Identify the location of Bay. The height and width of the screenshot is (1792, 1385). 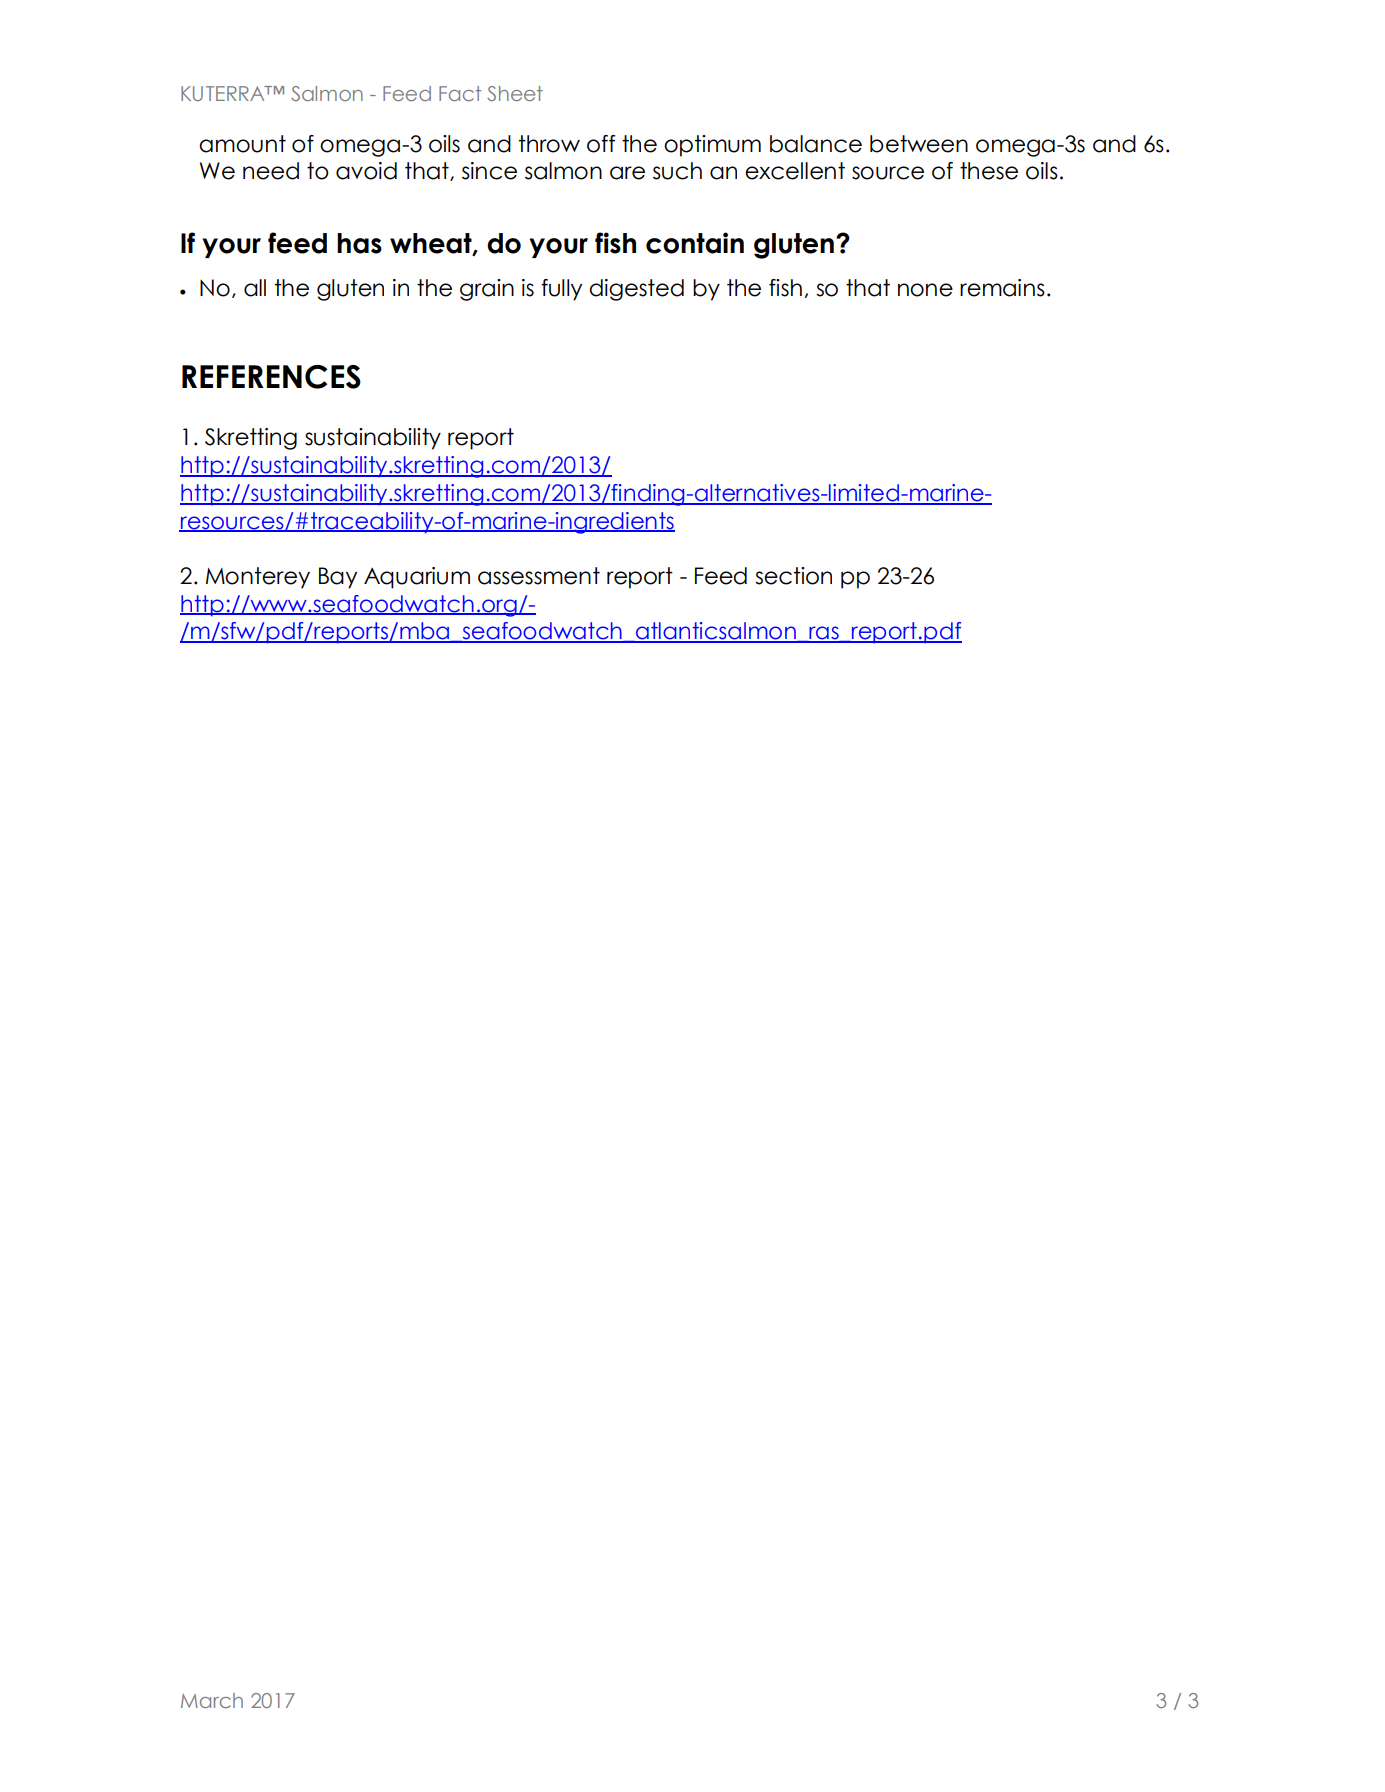
(338, 578).
